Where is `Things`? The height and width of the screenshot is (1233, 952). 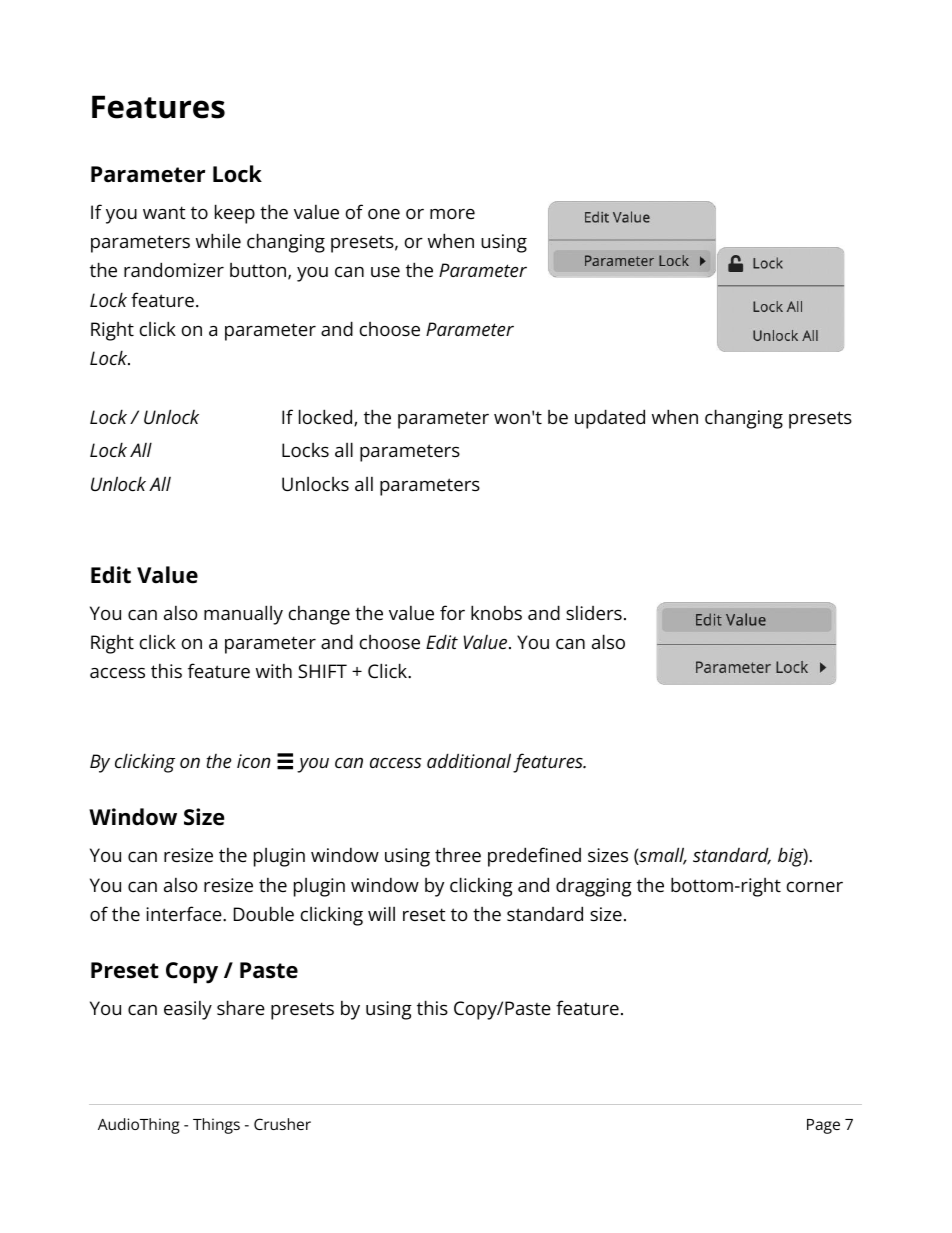
Things is located at coordinates (216, 1126).
